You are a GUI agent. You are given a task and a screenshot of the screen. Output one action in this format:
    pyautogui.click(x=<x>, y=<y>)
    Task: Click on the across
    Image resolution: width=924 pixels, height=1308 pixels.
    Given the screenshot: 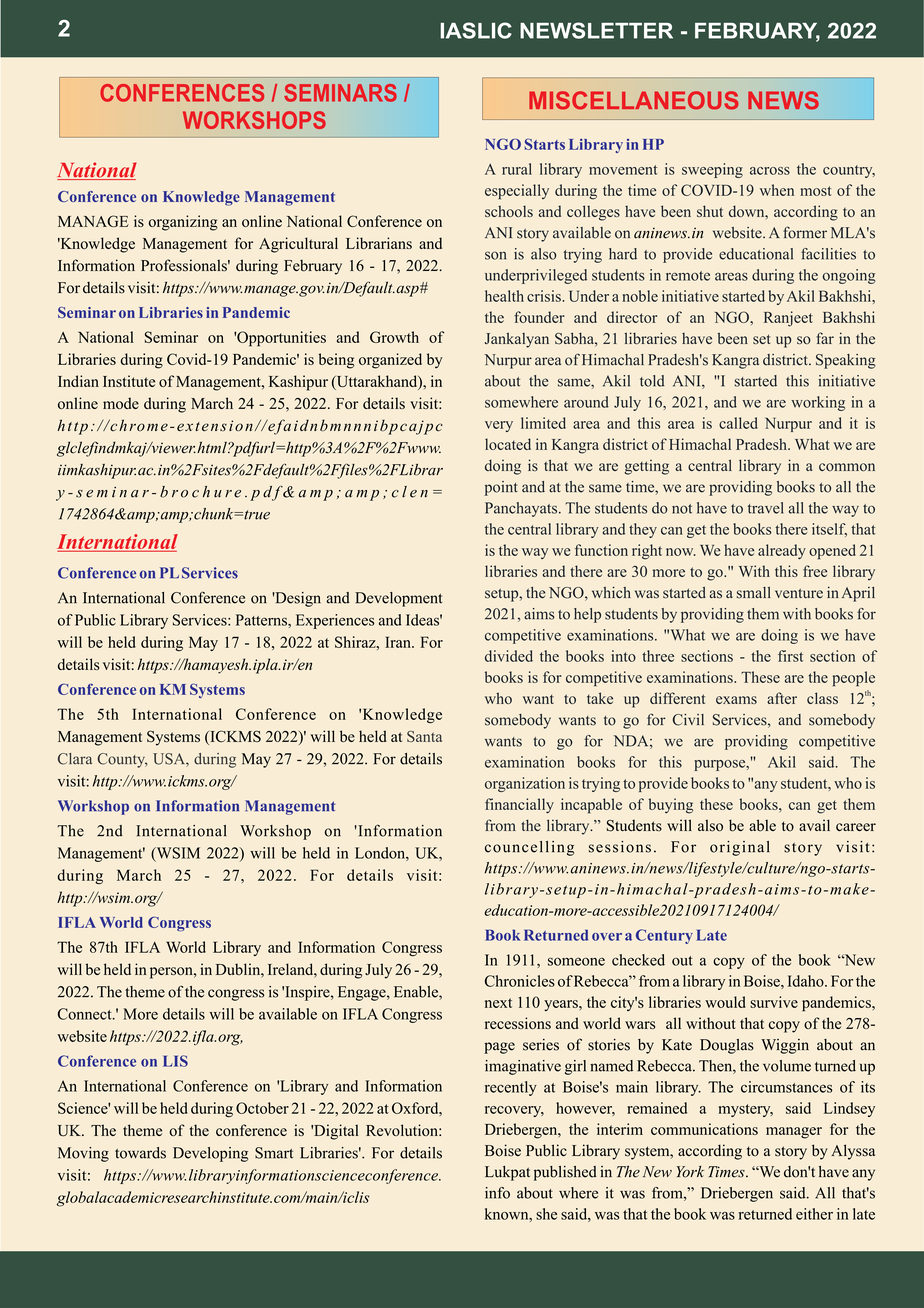 What is the action you would take?
    pyautogui.click(x=770, y=171)
